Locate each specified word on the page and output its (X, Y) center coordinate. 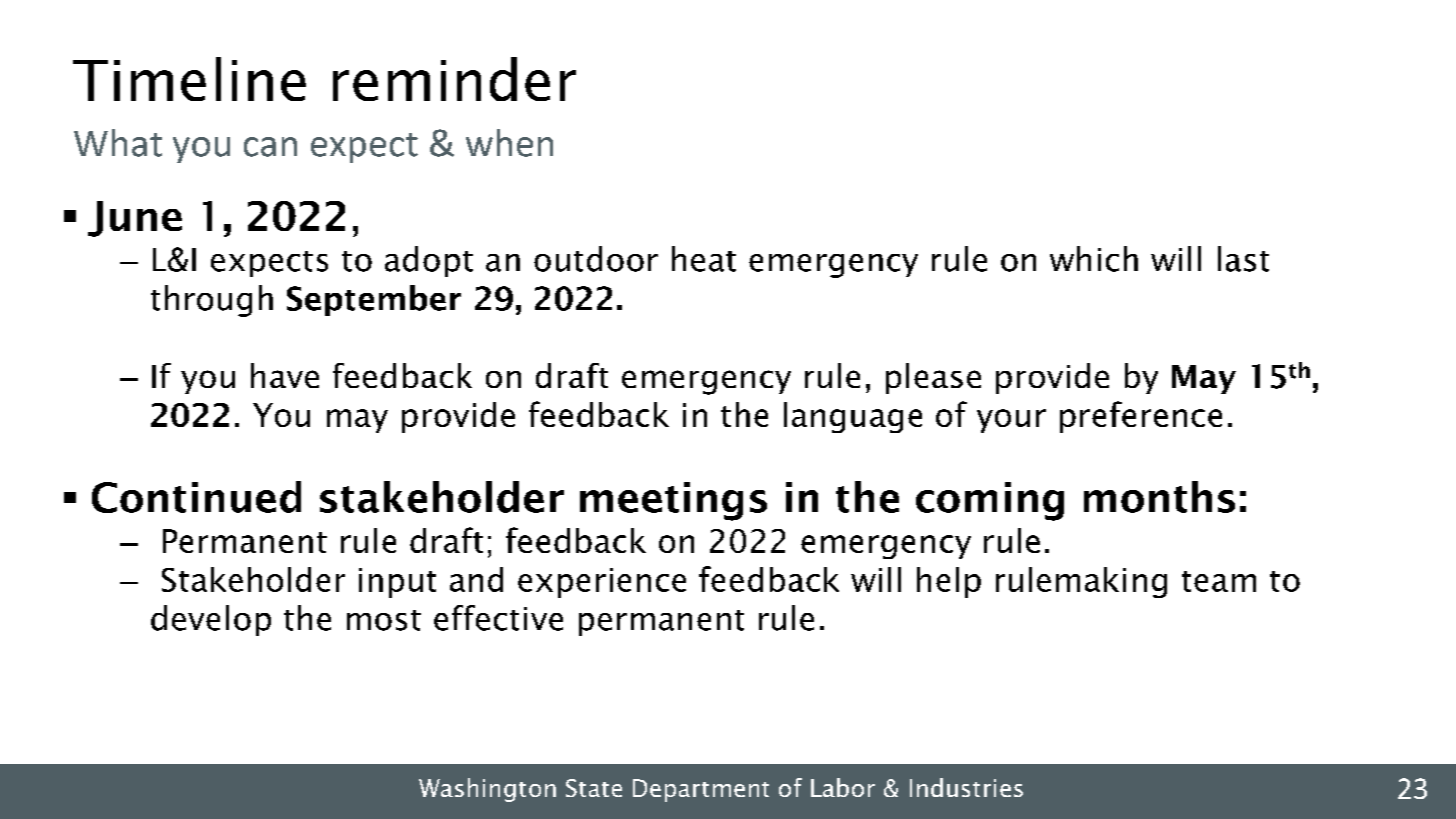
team (1219, 581)
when (509, 143)
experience (602, 583)
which (1094, 259)
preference (1141, 417)
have (285, 375)
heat (704, 259)
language (853, 417)
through (212, 301)
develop (211, 620)
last (1243, 259)
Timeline (189, 79)
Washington (487, 790)
